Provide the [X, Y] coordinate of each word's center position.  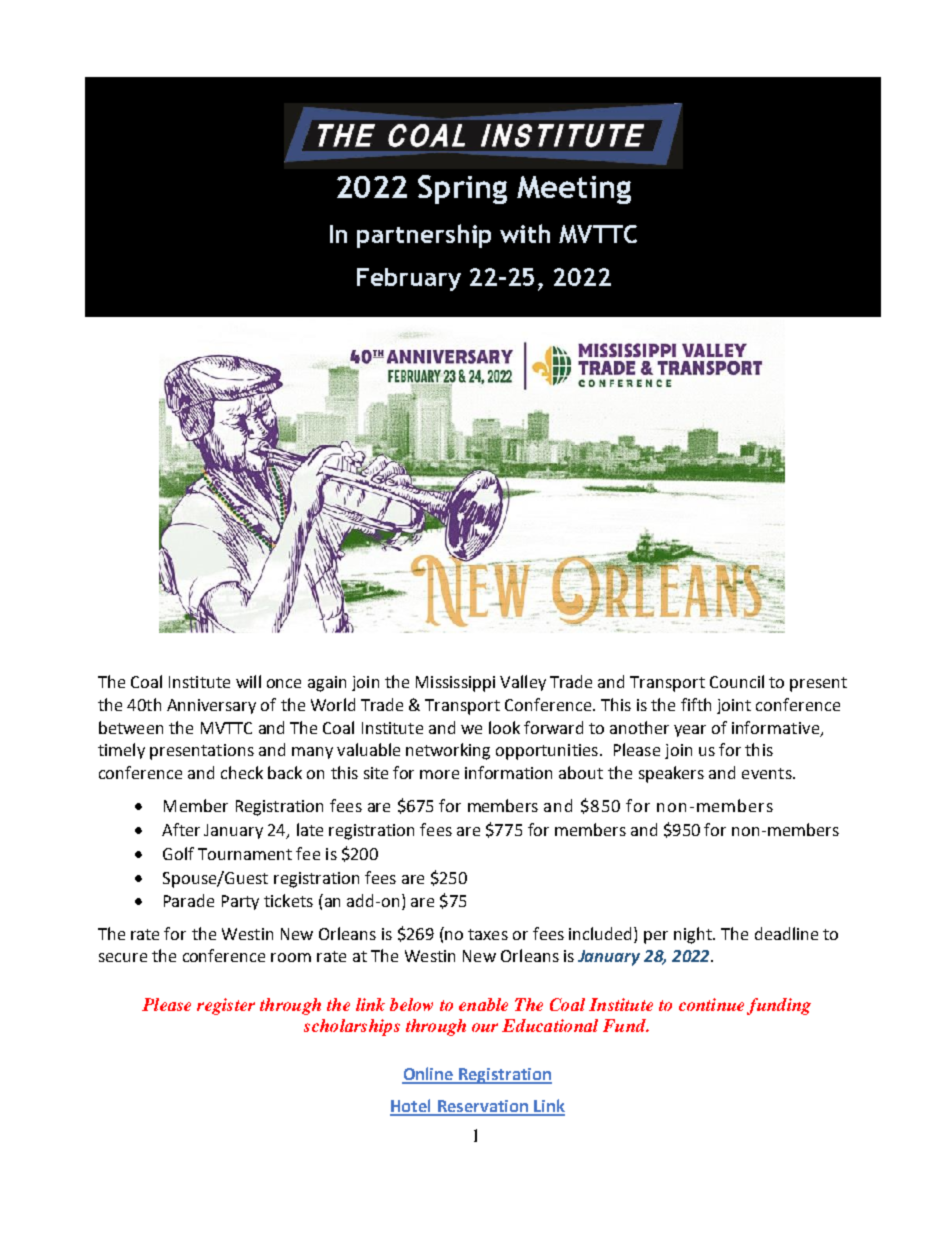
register [226, 1006]
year [690, 731]
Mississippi [455, 684]
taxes [488, 934]
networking [448, 751]
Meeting [574, 190]
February [409, 279]
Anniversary [211, 706]
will [248, 681]
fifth [696, 704]
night [694, 935]
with [525, 233]
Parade [189, 900]
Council [737, 681]
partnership [424, 236]
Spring [462, 189]
